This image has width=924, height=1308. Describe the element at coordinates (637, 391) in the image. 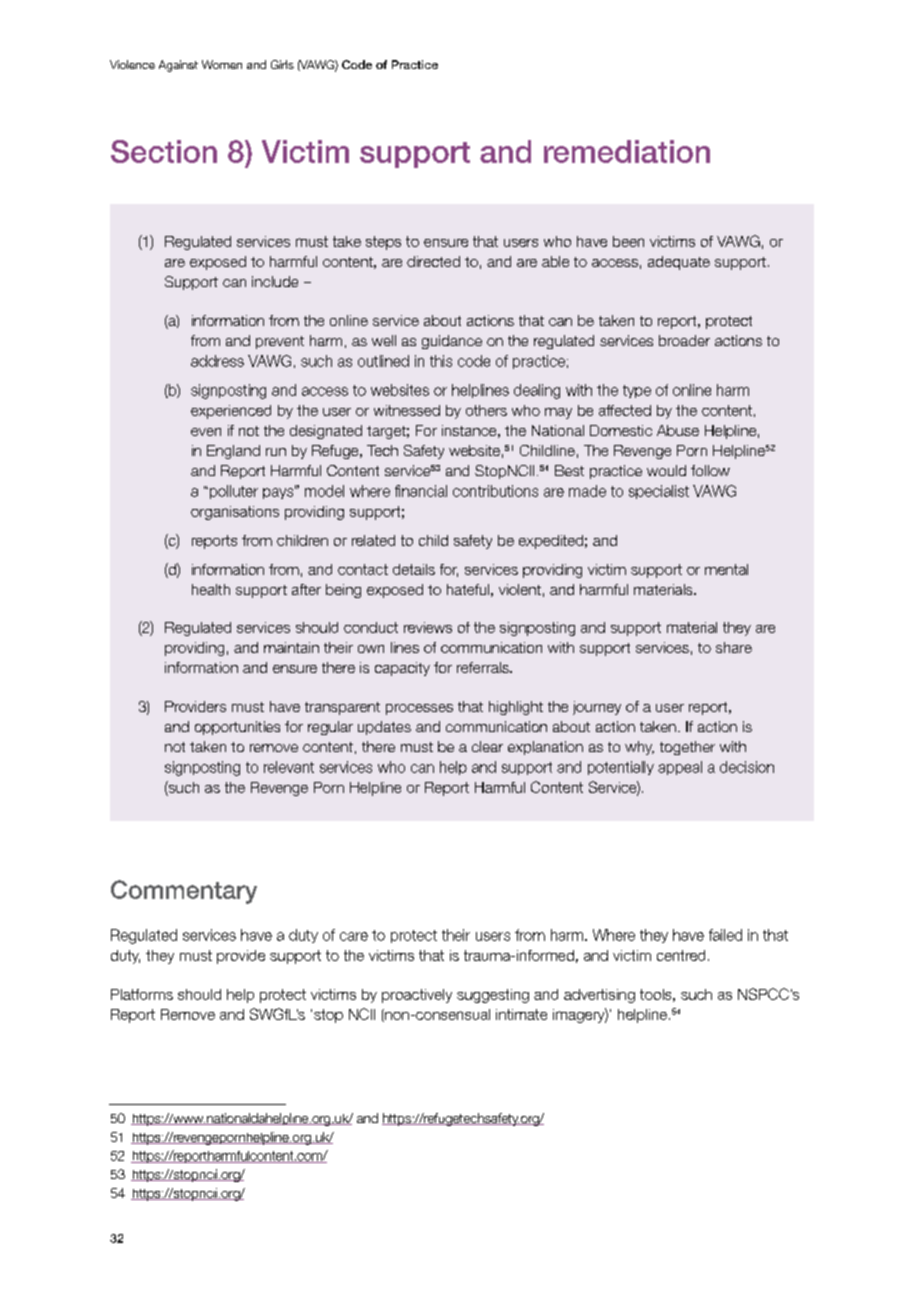

I see `type` at that location.
